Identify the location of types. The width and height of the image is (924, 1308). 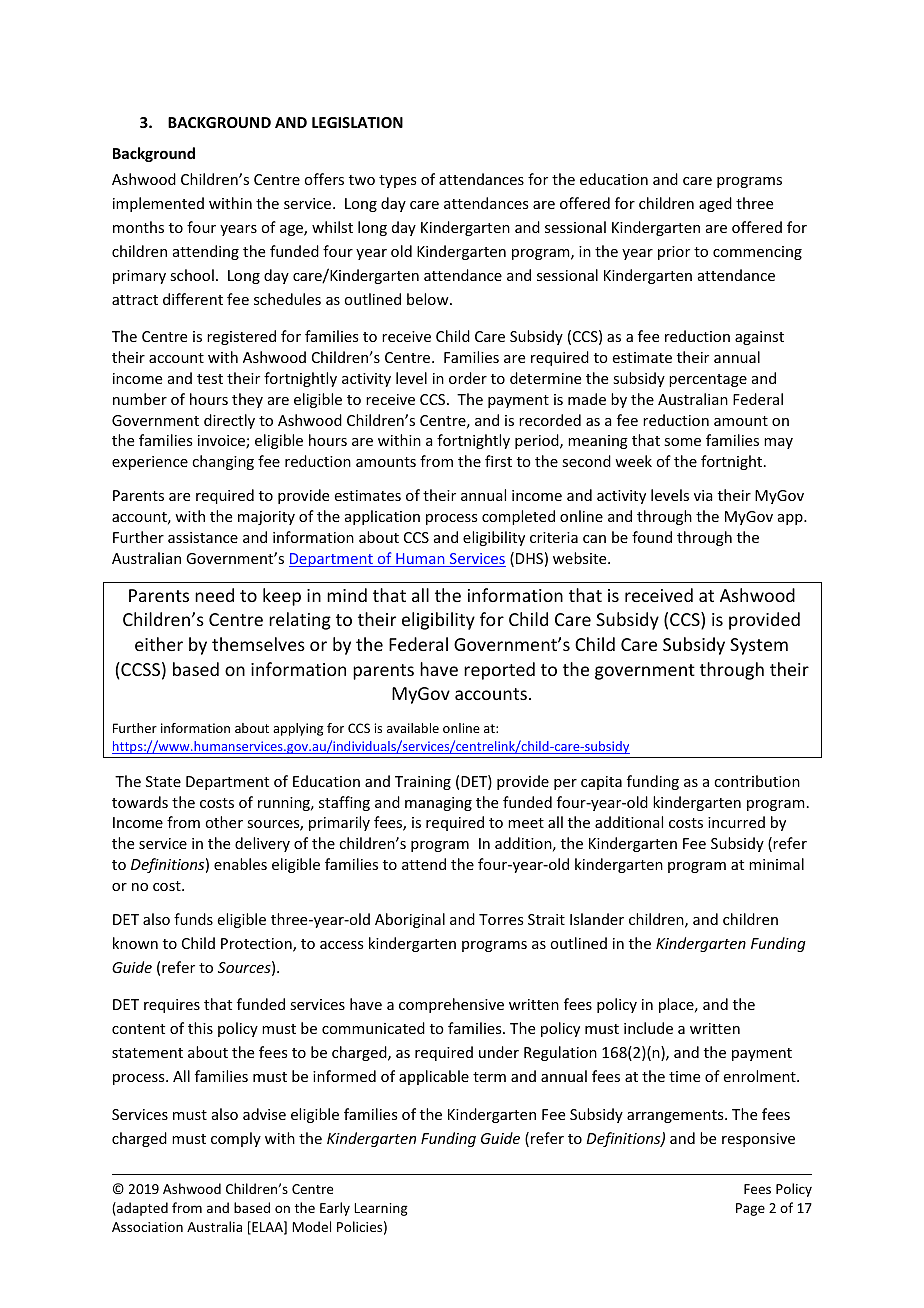
(397, 181).
